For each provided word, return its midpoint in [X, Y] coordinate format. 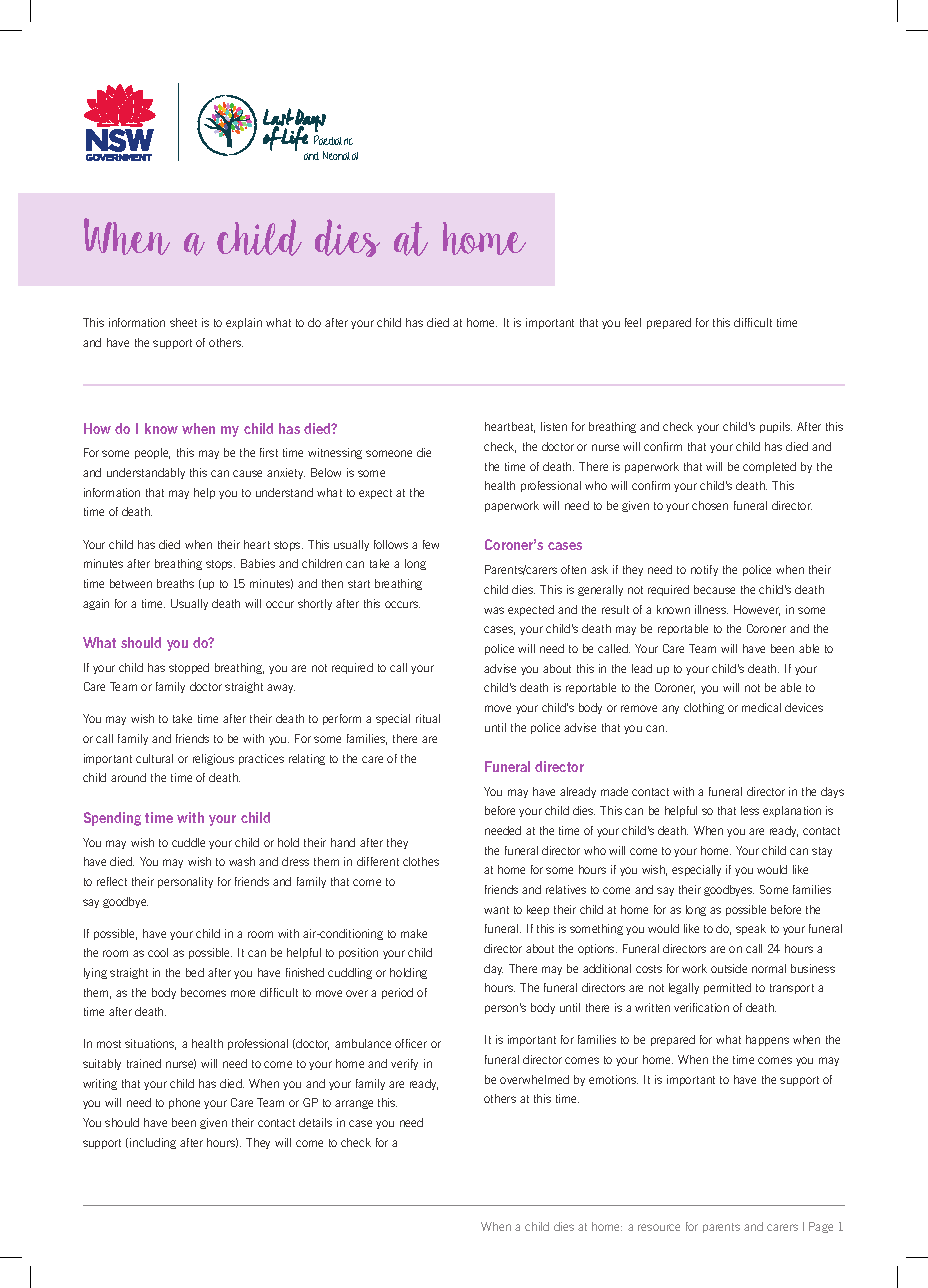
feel [633, 322]
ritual [428, 718]
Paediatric [333, 140]
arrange [354, 1104]
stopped [189, 668]
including [153, 1143]
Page [821, 1227]
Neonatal [340, 155]
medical [761, 707]
